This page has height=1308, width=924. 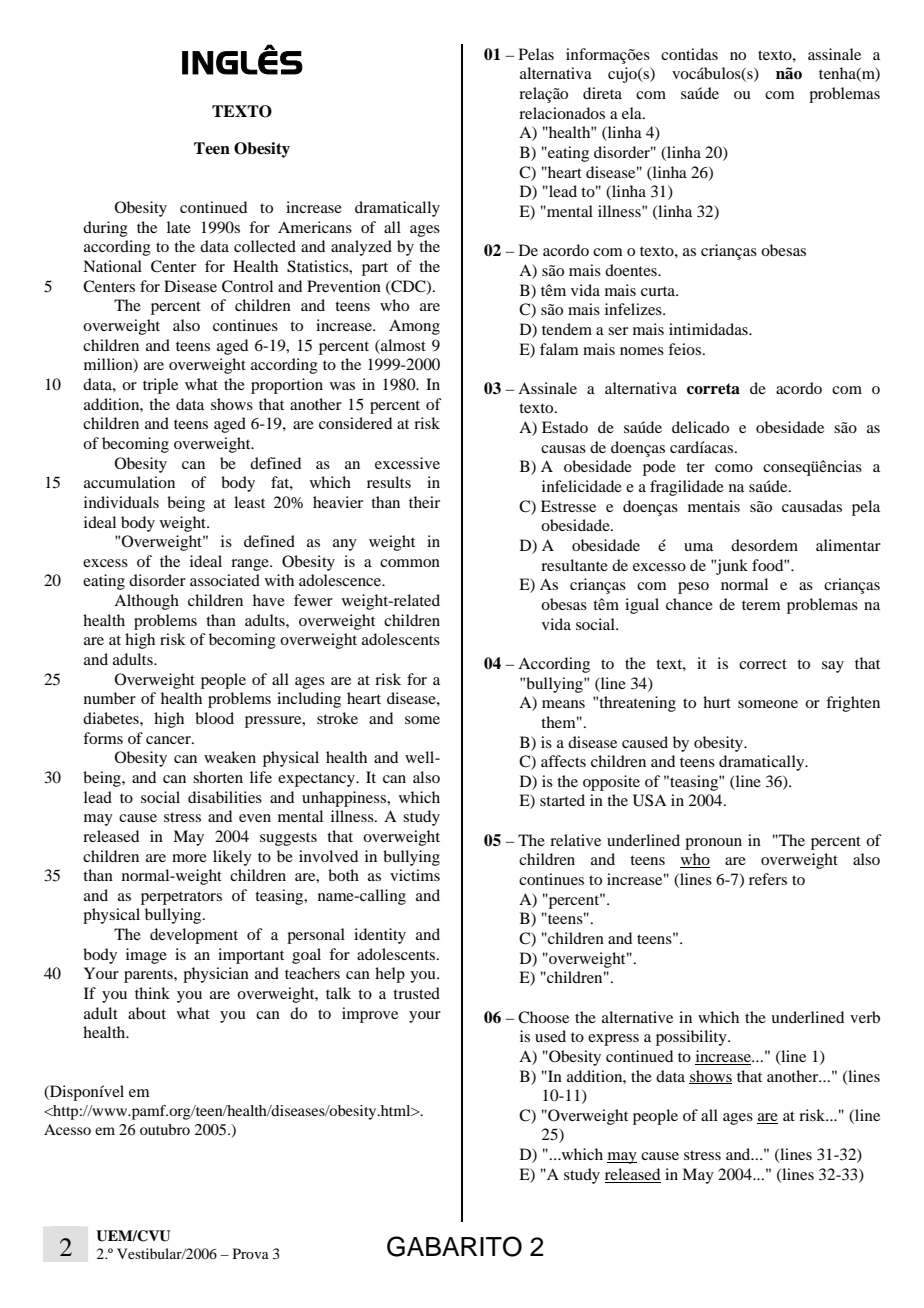 I want to click on CDC, so click(x=408, y=287).
